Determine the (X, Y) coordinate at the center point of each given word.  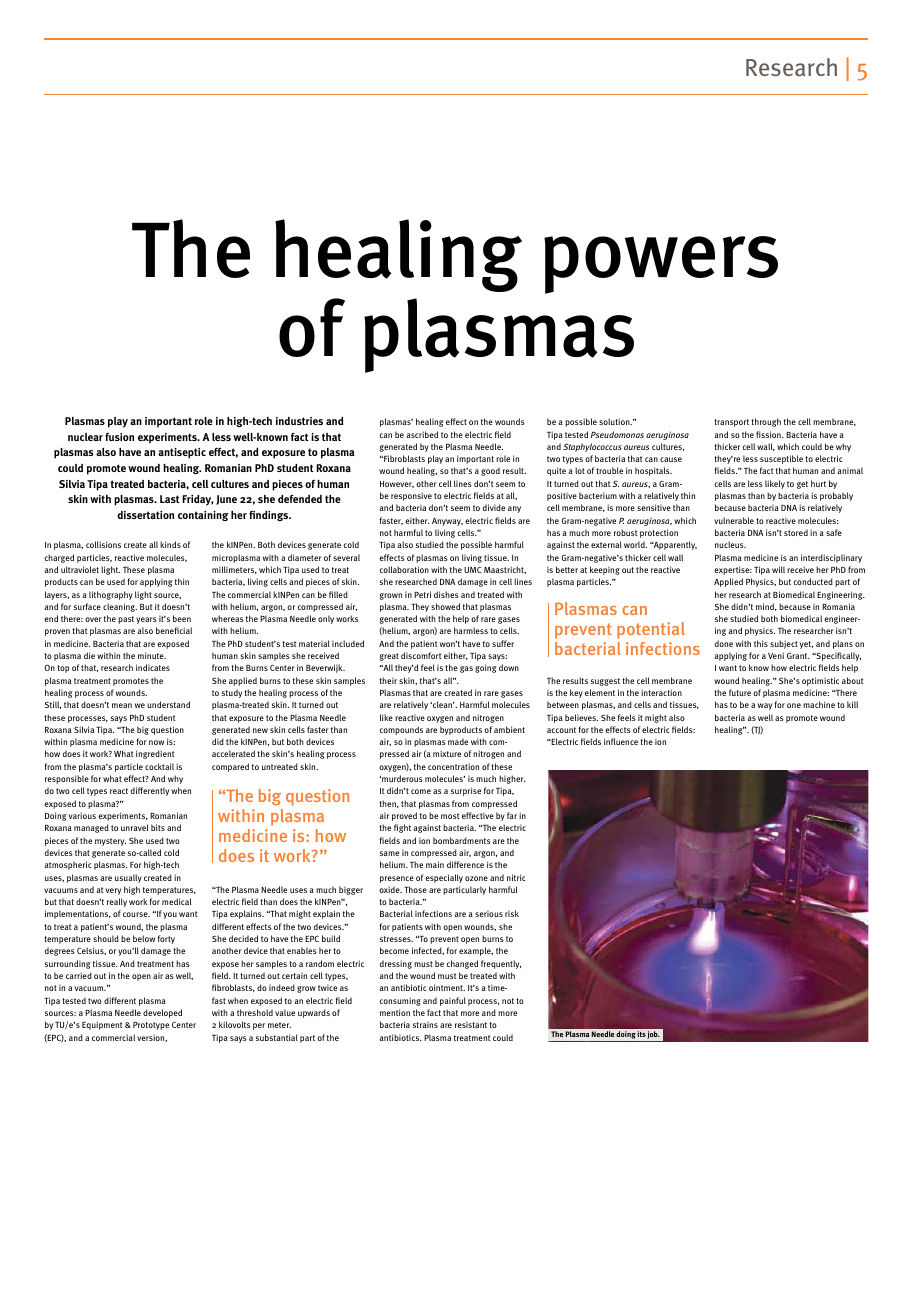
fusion (119, 437)
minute (152, 655)
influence (621, 741)
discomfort (421, 655)
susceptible (781, 459)
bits (158, 827)
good (490, 471)
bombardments (462, 840)
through (766, 422)
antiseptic (182, 453)
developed (162, 1013)
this (761, 643)
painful (453, 1001)
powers (661, 265)
